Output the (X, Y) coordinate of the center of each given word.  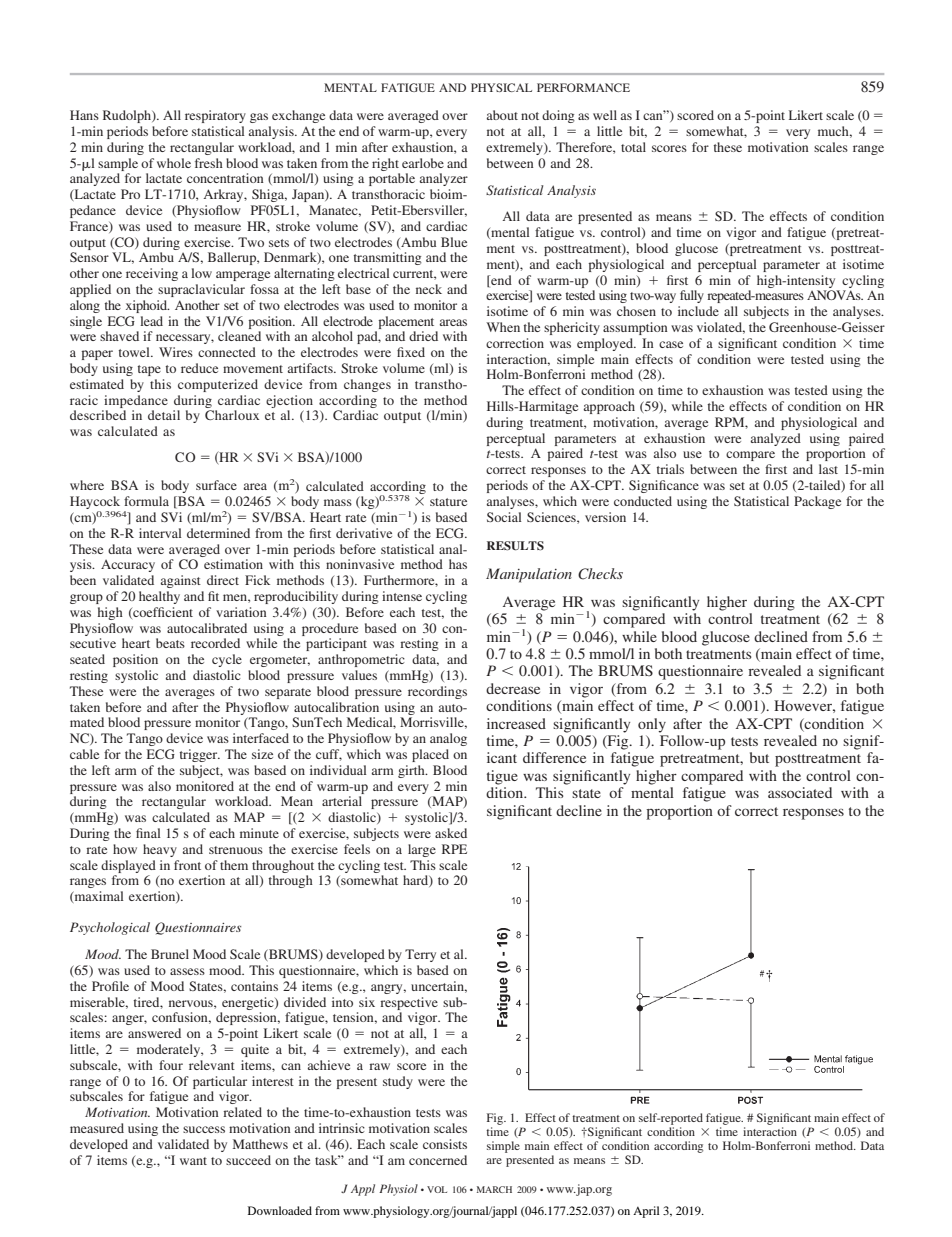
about (502, 115)
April (646, 1212)
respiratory (215, 116)
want (193, 1161)
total (633, 147)
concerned (438, 1160)
